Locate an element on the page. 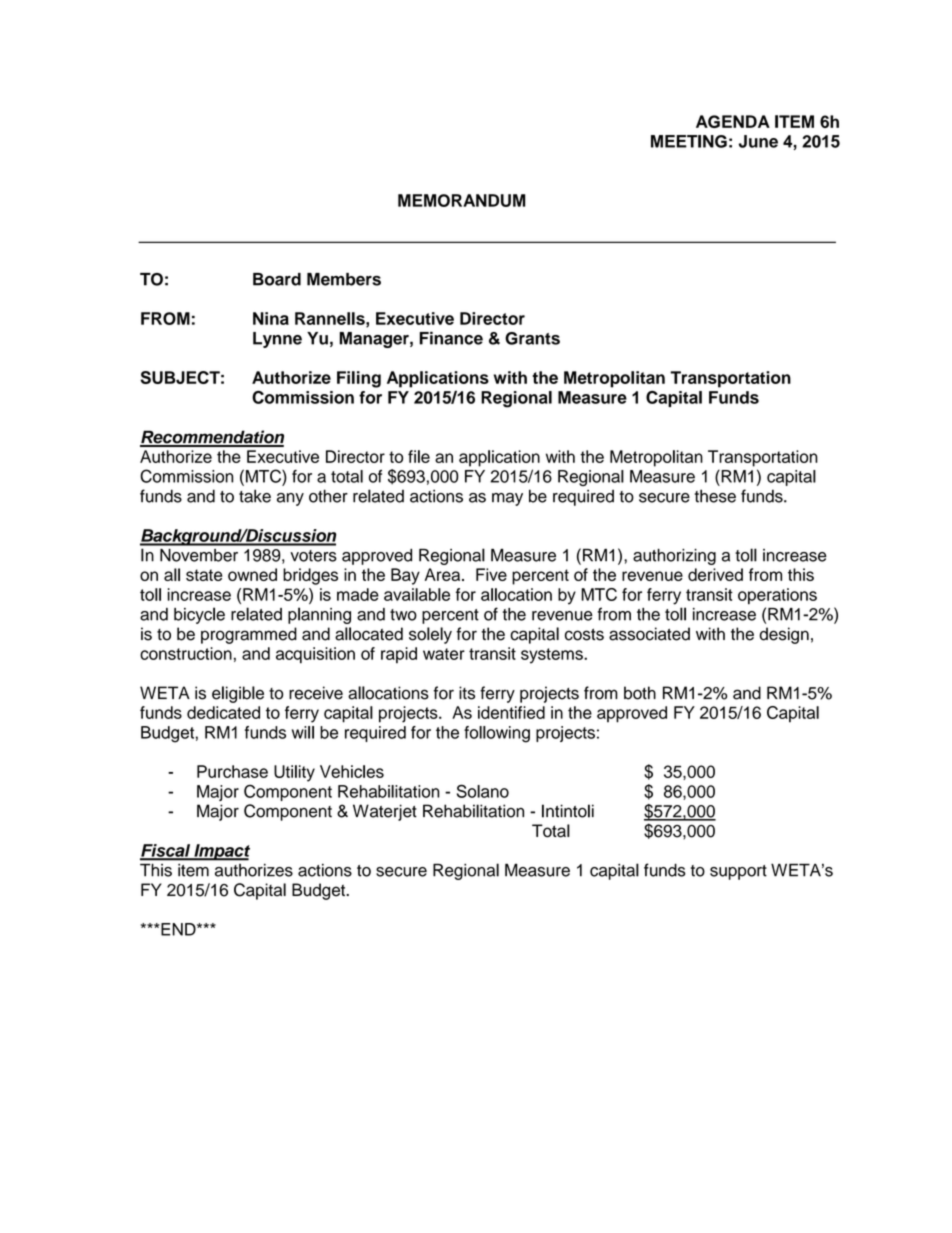 The width and height of the image is (952, 1233). solely is located at coordinates (430, 635).
